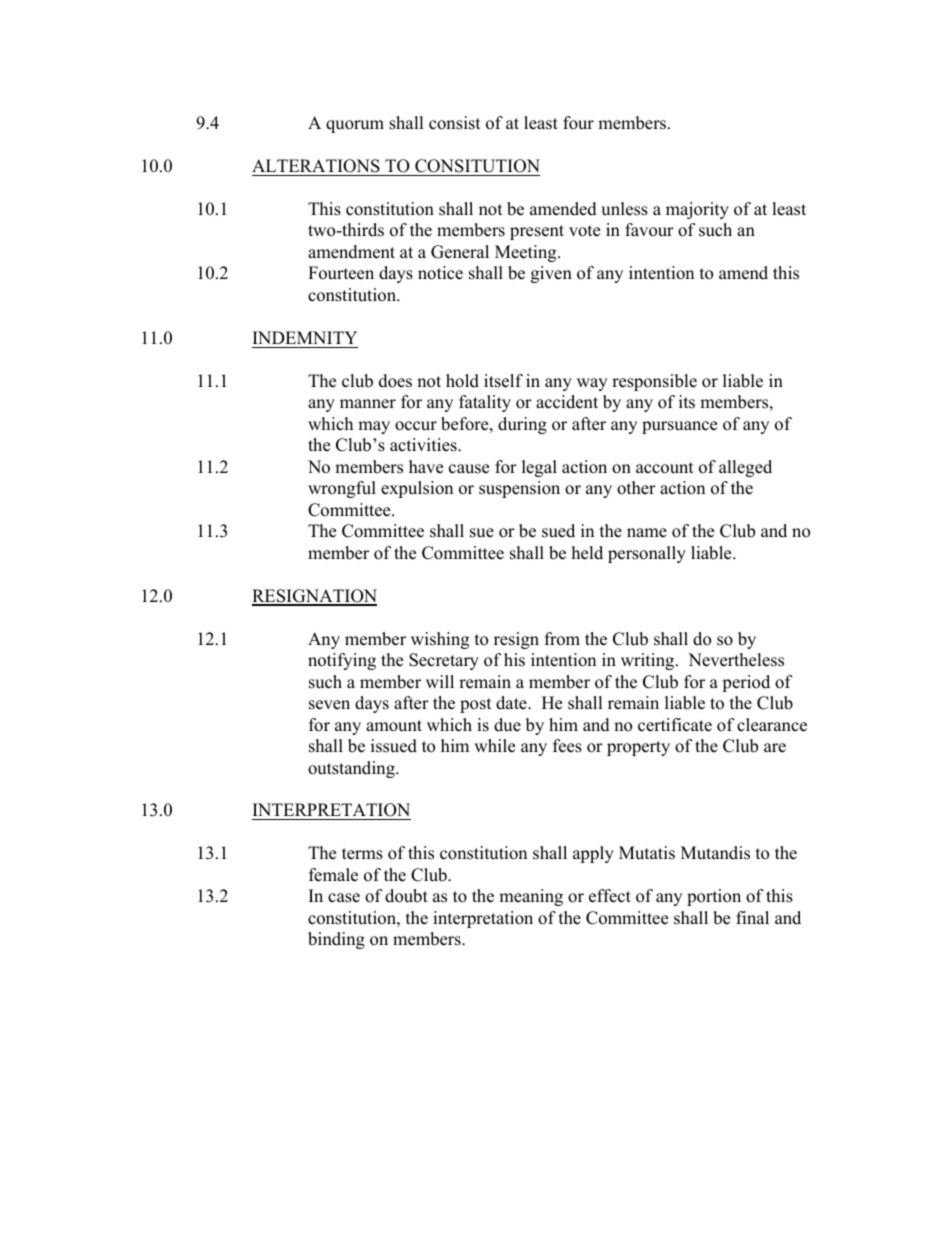 The height and width of the screenshot is (1233, 952). What do you see at coordinates (519, 489) in the screenshot?
I see `suspension` at bounding box center [519, 489].
